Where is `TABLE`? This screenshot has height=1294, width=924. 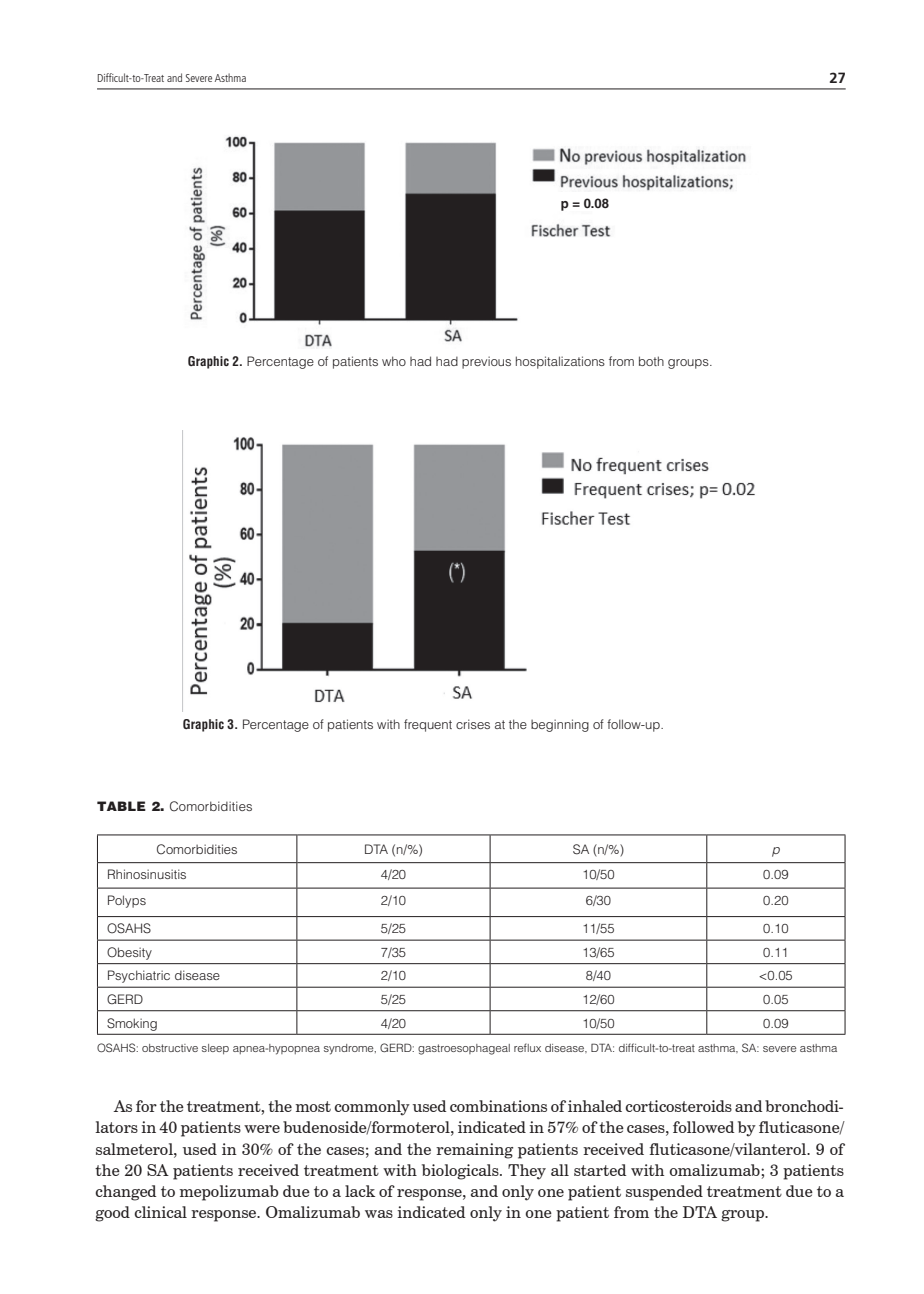
TABLE is located at coordinates (121, 806).
